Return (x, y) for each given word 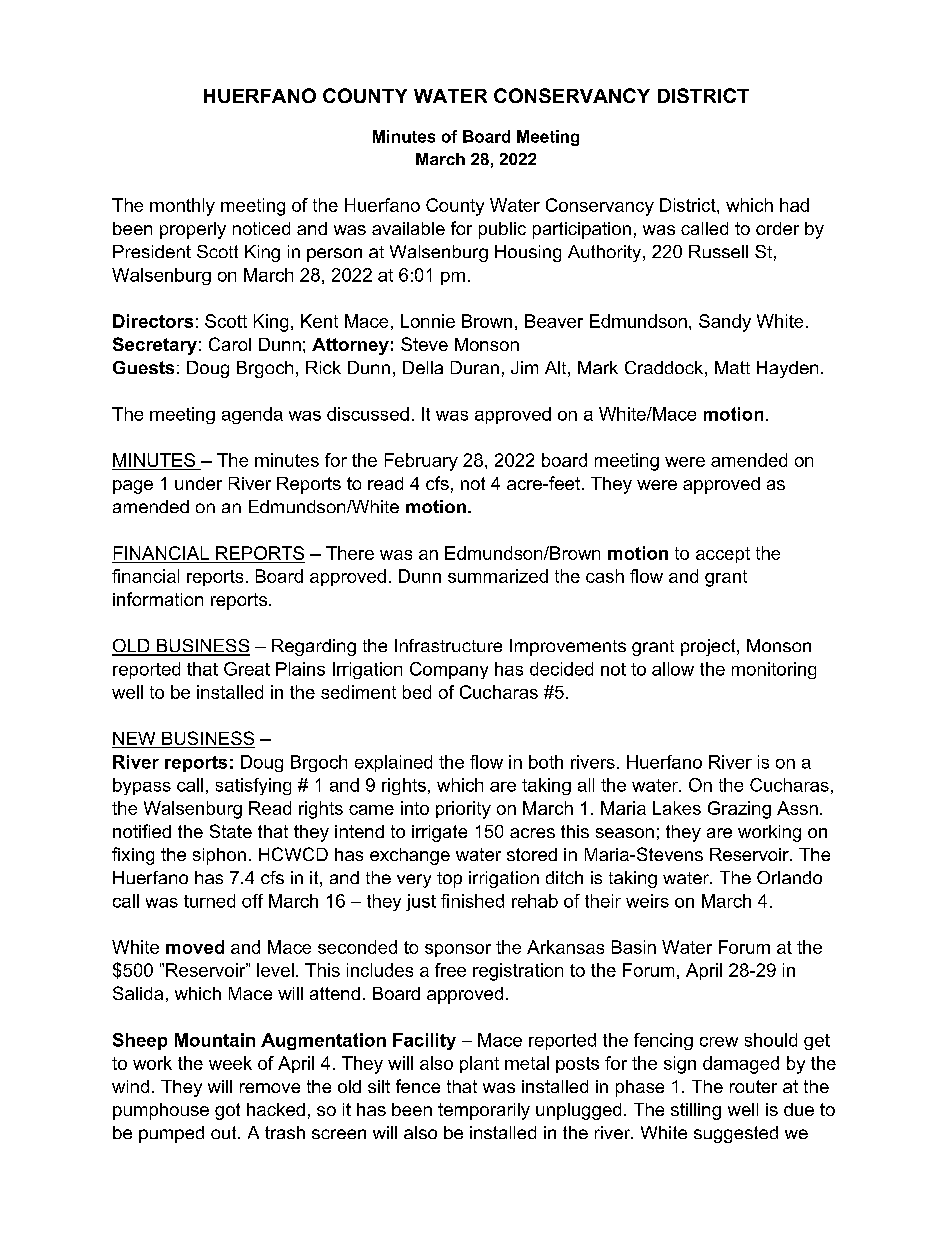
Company (449, 670)
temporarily (484, 1111)
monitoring (774, 670)
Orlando (789, 877)
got (227, 1111)
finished (472, 901)
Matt (732, 367)
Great (247, 669)
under (198, 483)
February (421, 462)
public (502, 230)
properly (193, 230)
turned (209, 901)
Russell (718, 251)
